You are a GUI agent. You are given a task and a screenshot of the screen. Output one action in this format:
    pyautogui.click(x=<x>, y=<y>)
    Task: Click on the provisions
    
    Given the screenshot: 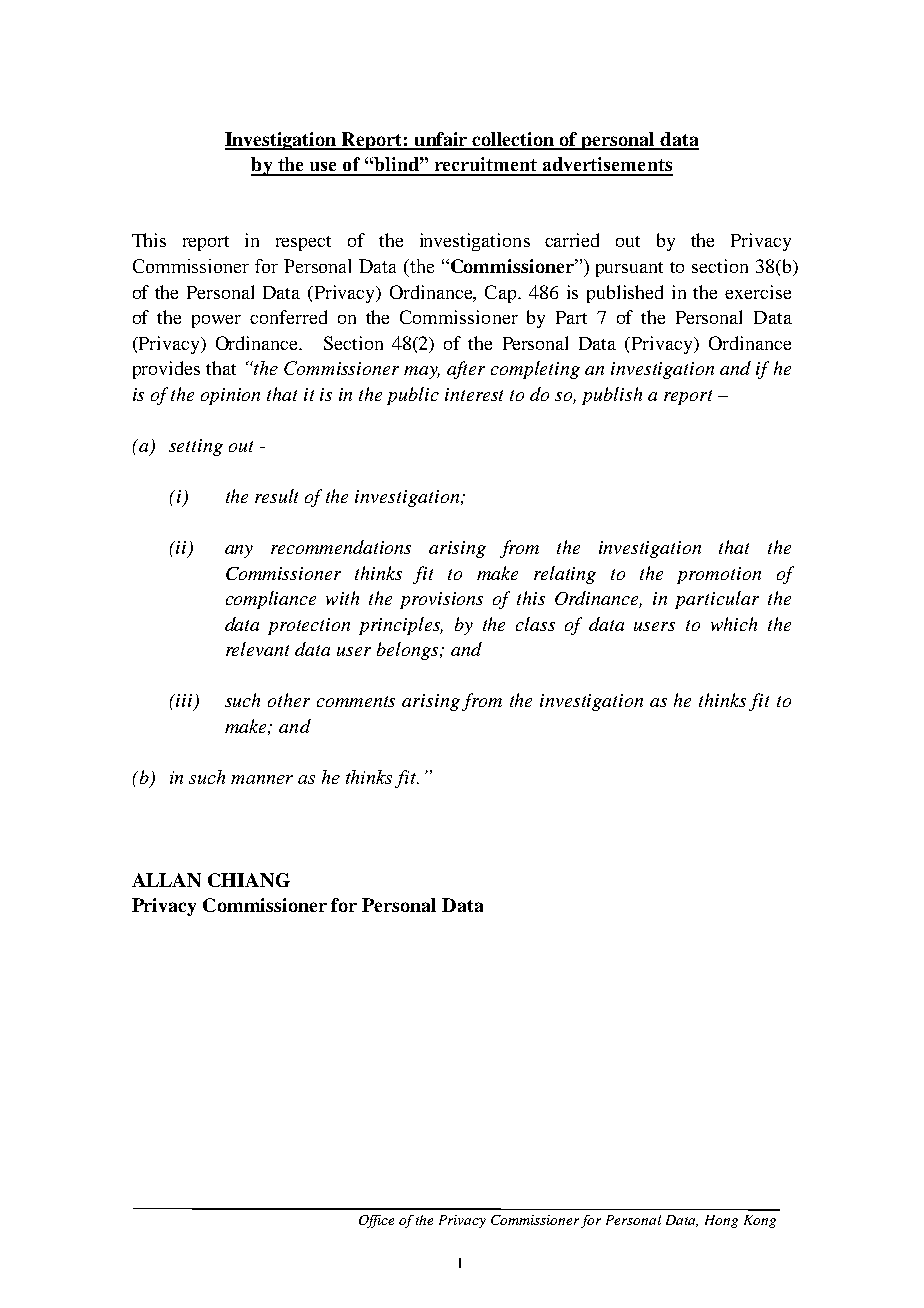 What is the action you would take?
    pyautogui.click(x=441, y=600)
